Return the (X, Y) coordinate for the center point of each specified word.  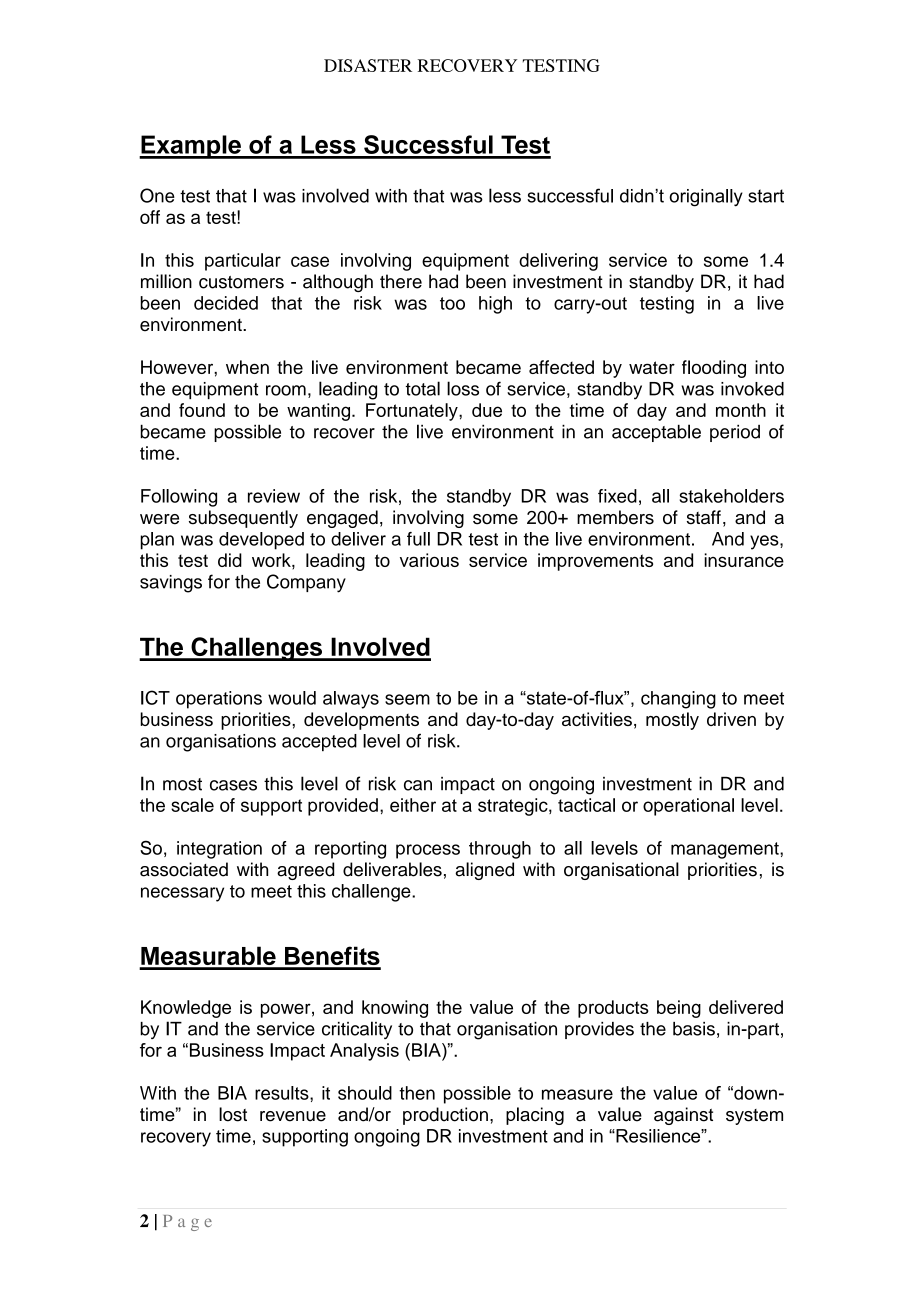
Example (191, 147)
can (418, 785)
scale (192, 805)
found (202, 410)
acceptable (656, 433)
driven (731, 719)
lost (233, 1114)
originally (706, 198)
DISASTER (368, 65)
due (487, 410)
